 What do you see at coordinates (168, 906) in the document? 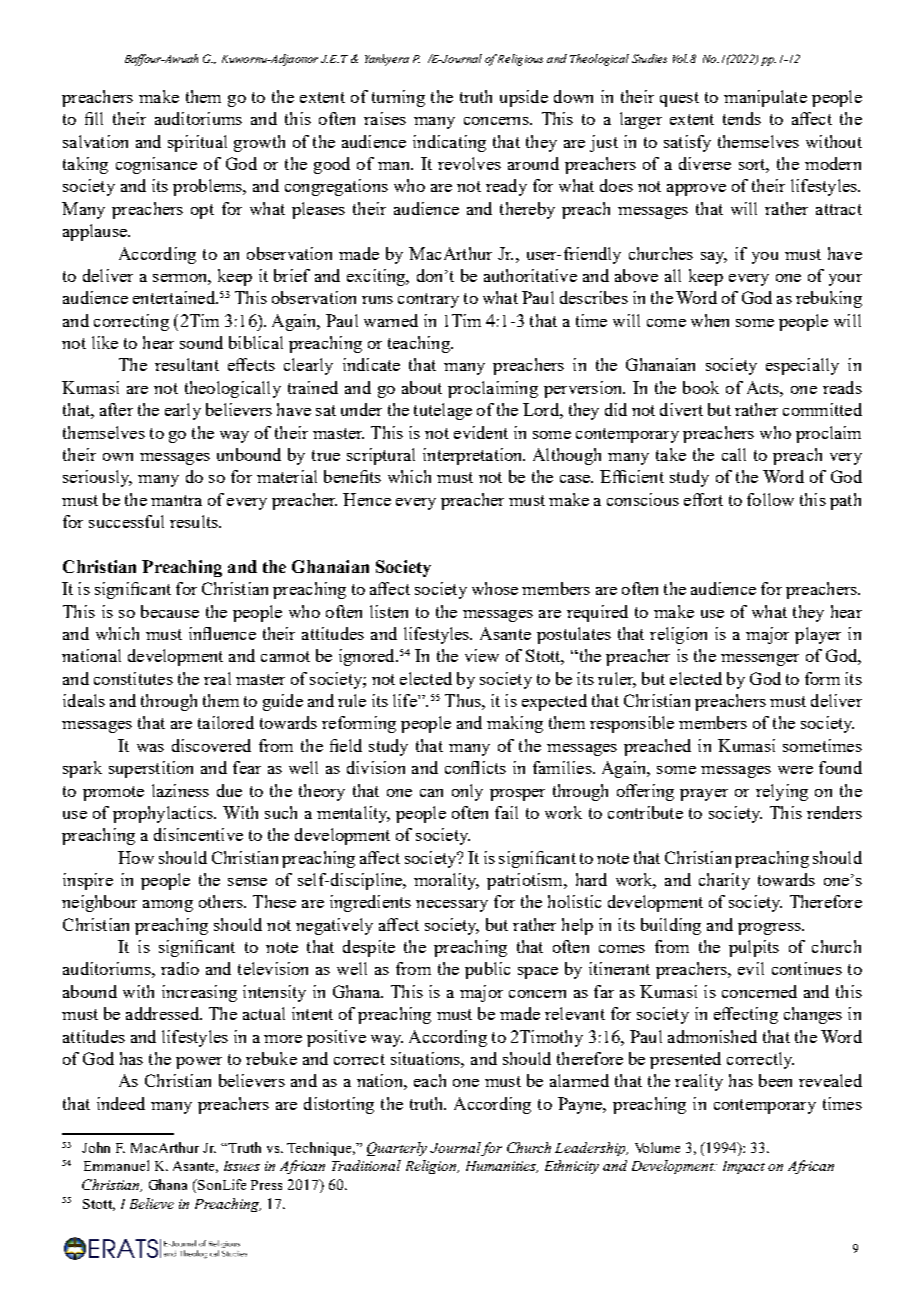
I see `among` at bounding box center [168, 906].
